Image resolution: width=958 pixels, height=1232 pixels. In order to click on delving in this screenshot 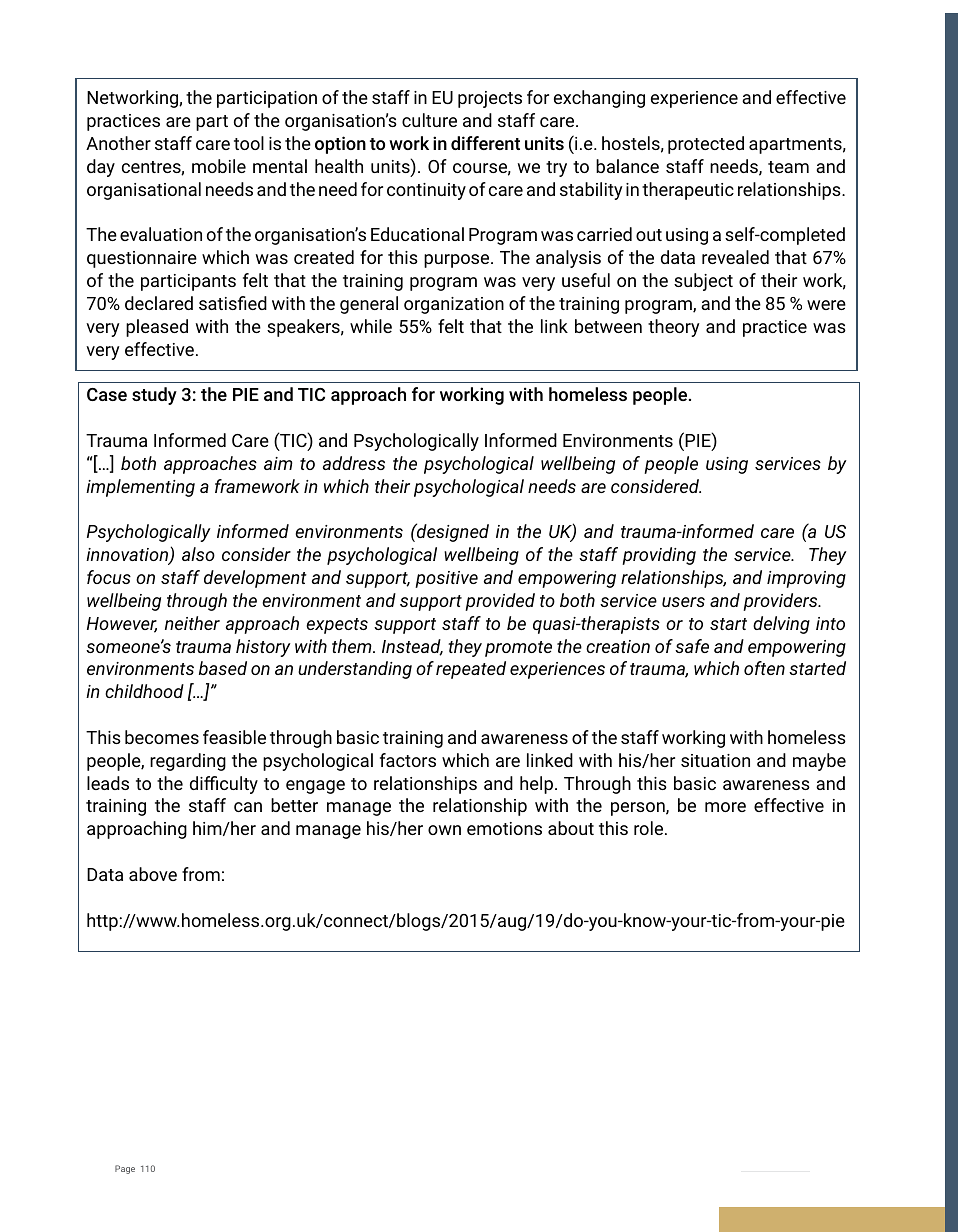, I will do `click(781, 625)`.
